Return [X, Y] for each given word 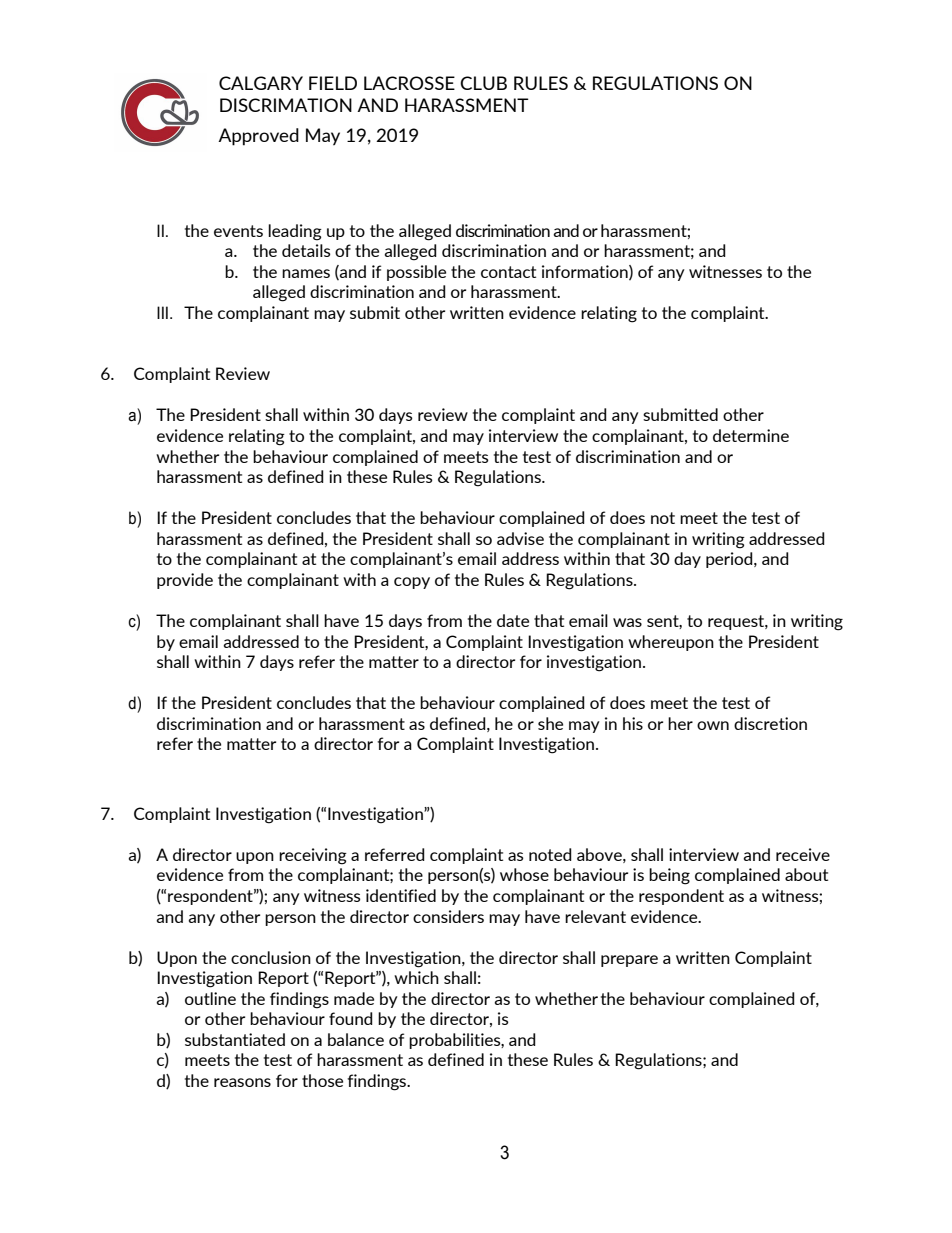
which [416, 977]
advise [520, 538]
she [550, 723]
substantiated [235, 1039]
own [713, 725]
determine [751, 435]
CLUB [483, 83]
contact [508, 272]
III [162, 312]
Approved [258, 137]
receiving [313, 856]
